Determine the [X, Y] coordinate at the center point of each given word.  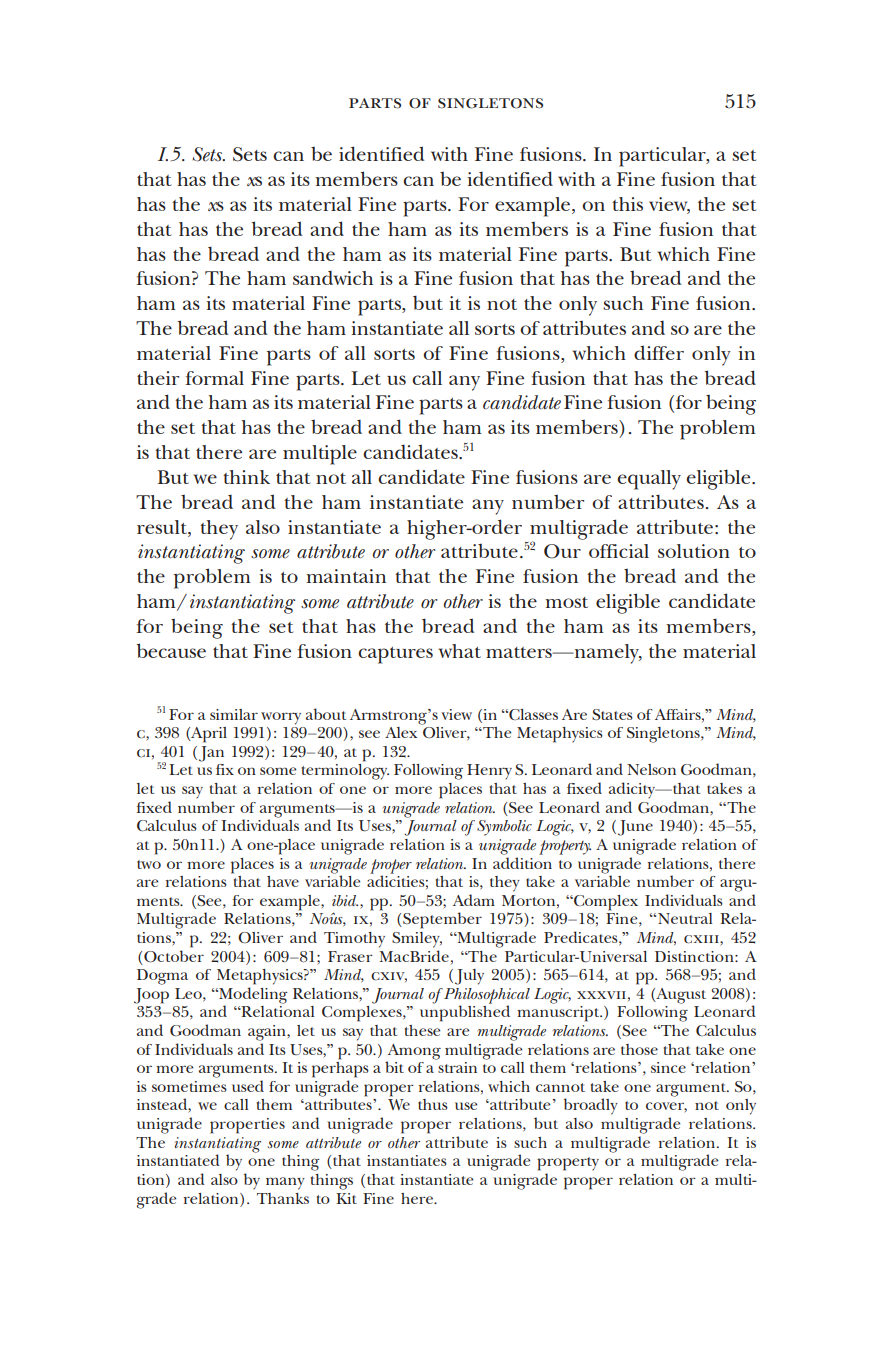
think [246, 477]
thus [433, 1104]
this [627, 204]
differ [659, 352]
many [285, 1183]
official [619, 551]
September [441, 920]
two [149, 864]
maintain [346, 576]
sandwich [333, 277]
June [635, 828]
